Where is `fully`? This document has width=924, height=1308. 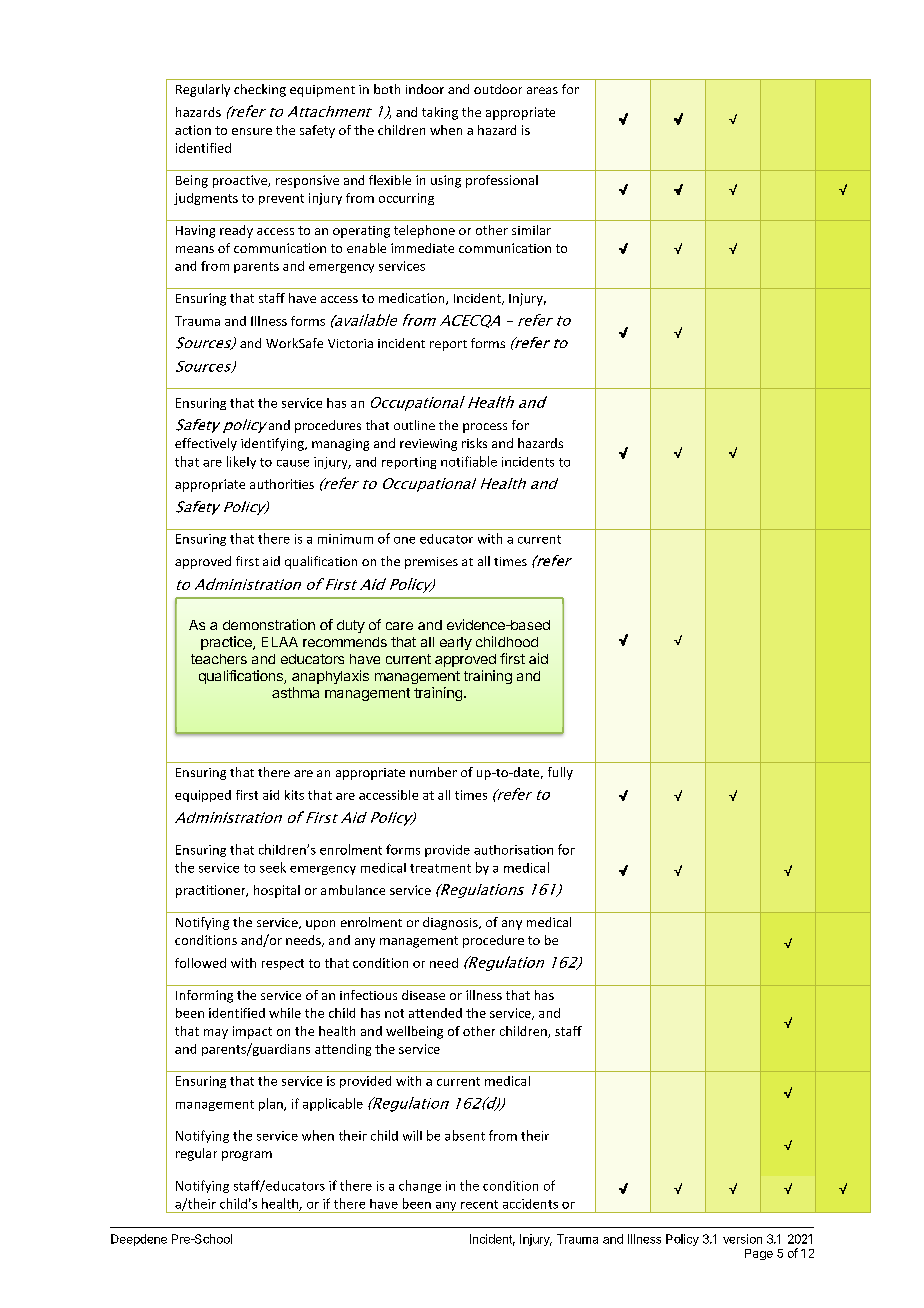 fully is located at coordinates (560, 773).
